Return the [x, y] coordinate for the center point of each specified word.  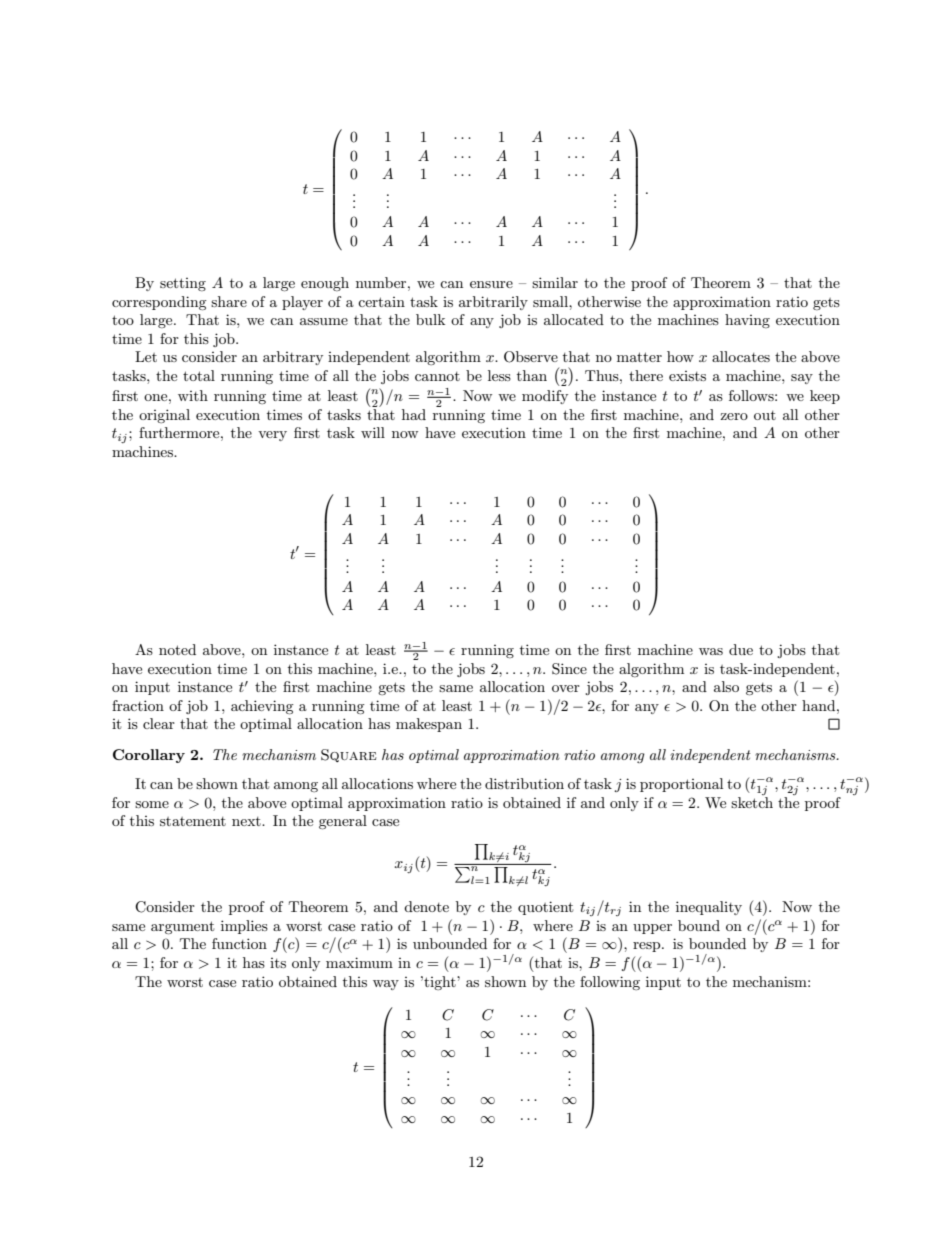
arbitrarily [493, 303]
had [414, 414]
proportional [681, 785]
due [741, 649]
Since [569, 669]
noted [177, 649]
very [272, 436]
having [747, 321]
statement [193, 821]
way [386, 985]
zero [734, 416]
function [239, 943]
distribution [524, 783]
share [229, 301]
